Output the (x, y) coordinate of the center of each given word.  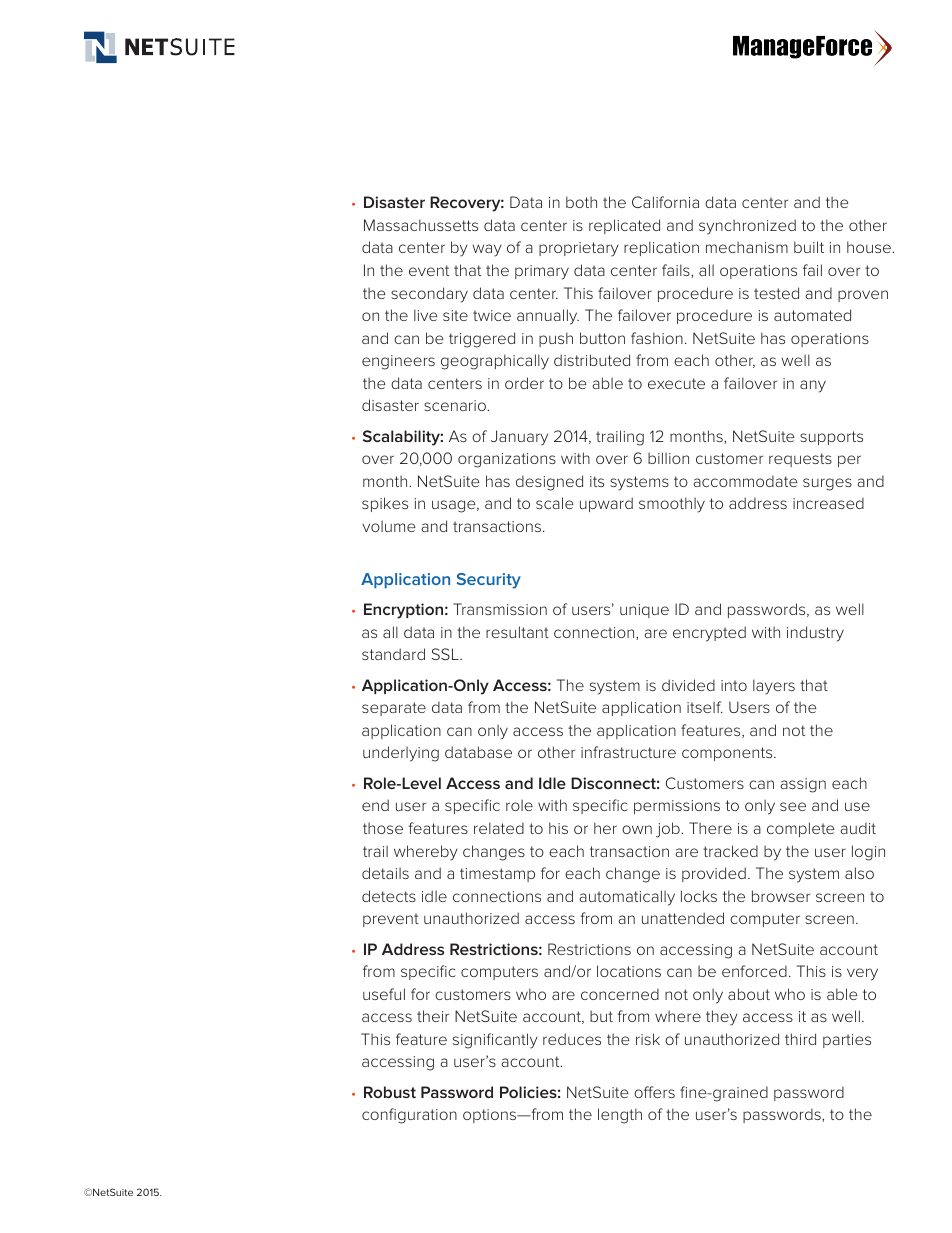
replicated (624, 226)
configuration (409, 1116)
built (809, 247)
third (800, 1039)
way (487, 250)
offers (654, 1092)
